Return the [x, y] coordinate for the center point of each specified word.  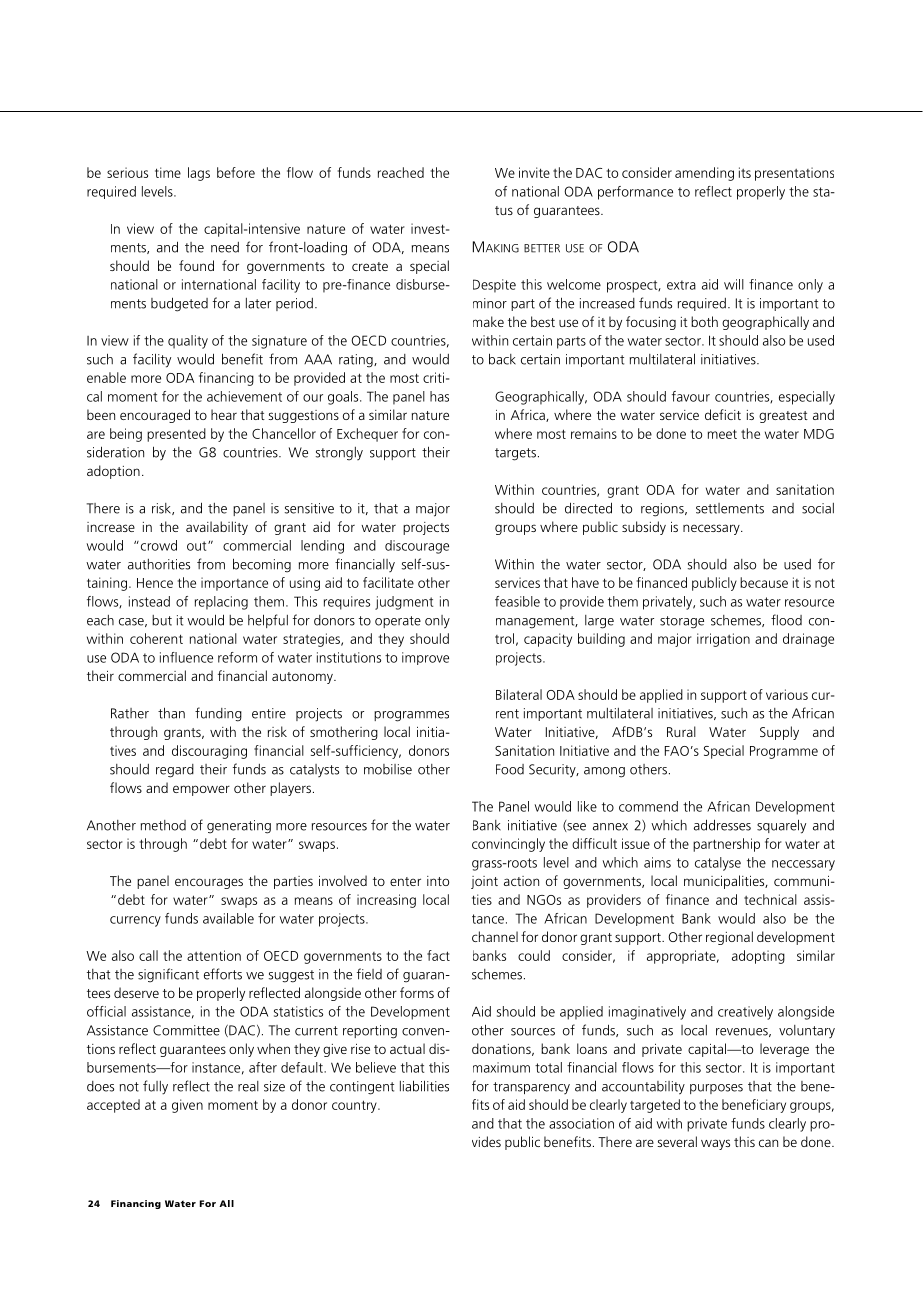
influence [186, 657]
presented [176, 435]
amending [704, 174]
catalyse [718, 864]
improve [425, 658]
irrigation [723, 640]
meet [722, 434]
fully [155, 1087]
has [439, 396]
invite [534, 172]
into [438, 881]
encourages [209, 883]
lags [199, 174]
